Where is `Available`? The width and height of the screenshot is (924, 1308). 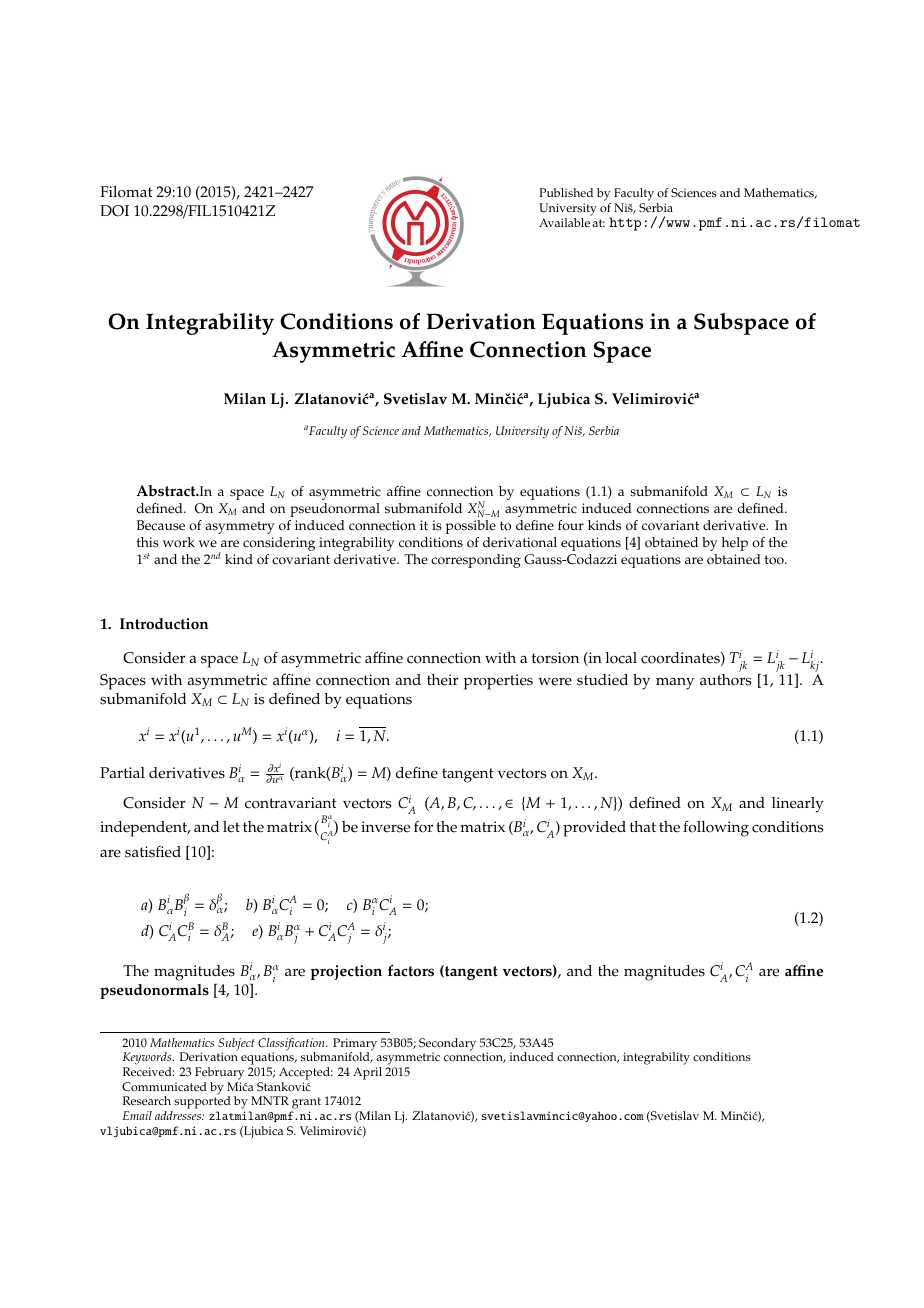 Available is located at coordinates (564, 222).
